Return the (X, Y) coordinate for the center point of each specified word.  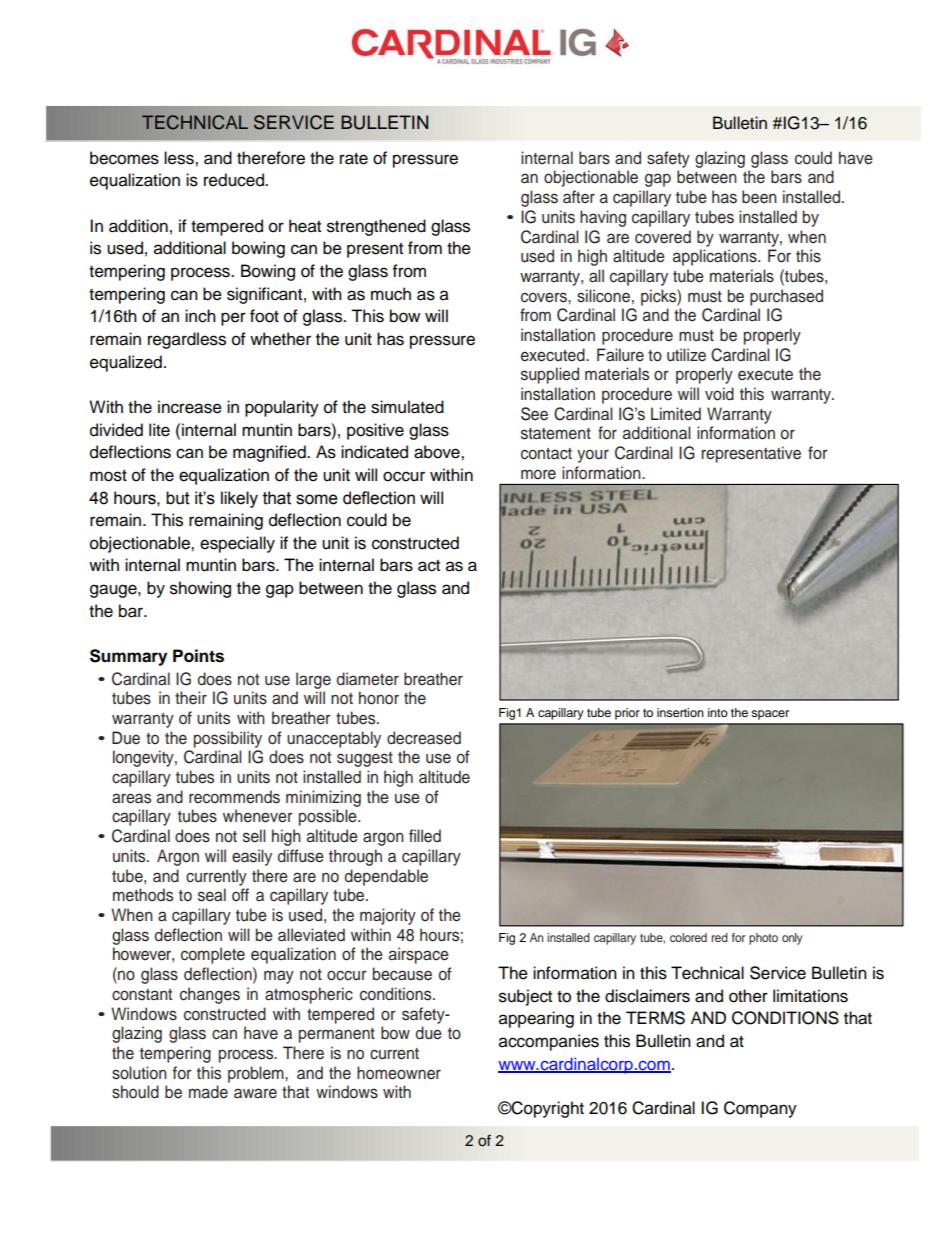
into (718, 712)
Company (760, 1109)
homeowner (399, 1073)
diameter (368, 679)
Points (198, 656)
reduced (235, 180)
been (759, 196)
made (208, 1092)
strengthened (376, 227)
